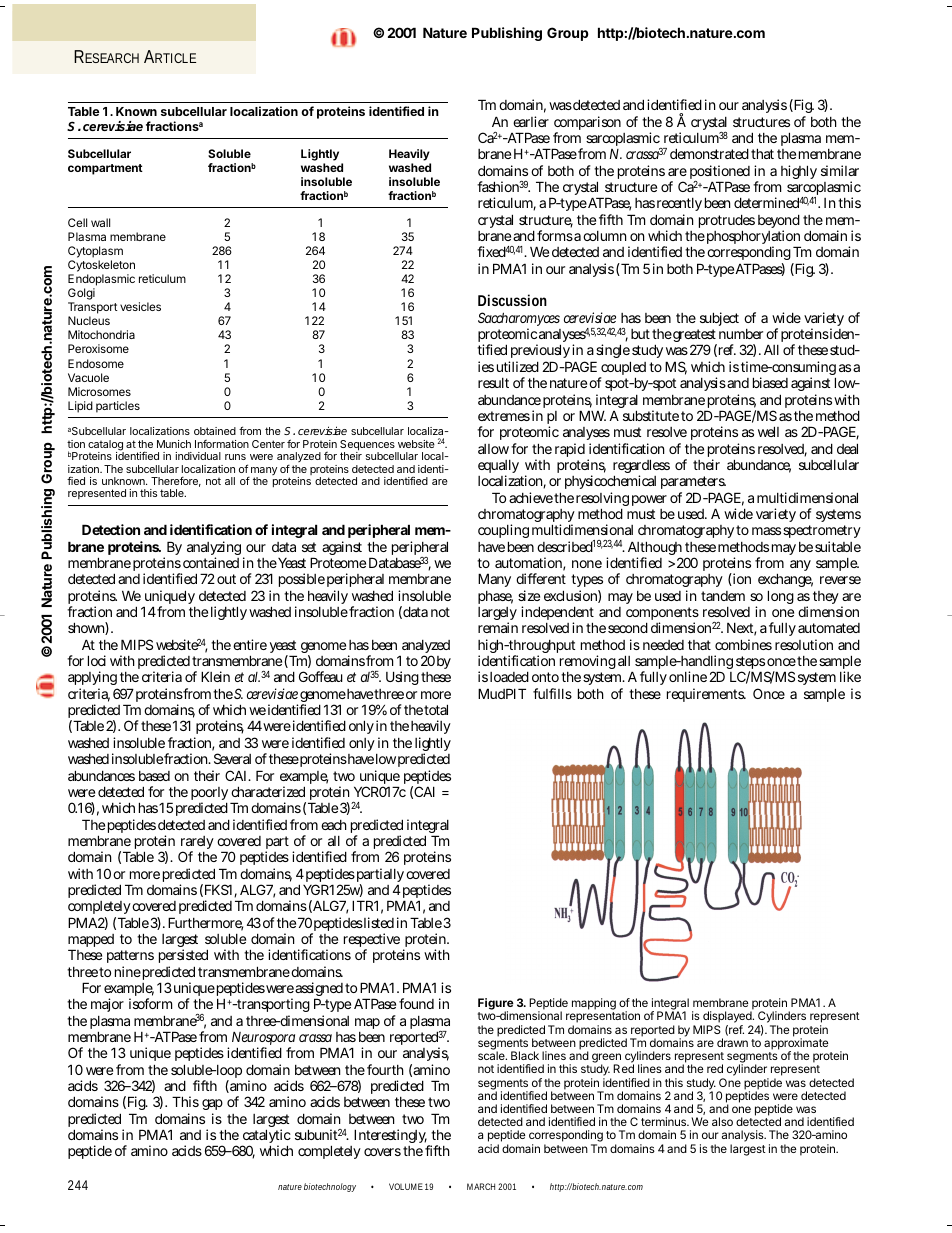 This screenshot has height=1233, width=952. I want to click on Klein, so click(215, 676).
